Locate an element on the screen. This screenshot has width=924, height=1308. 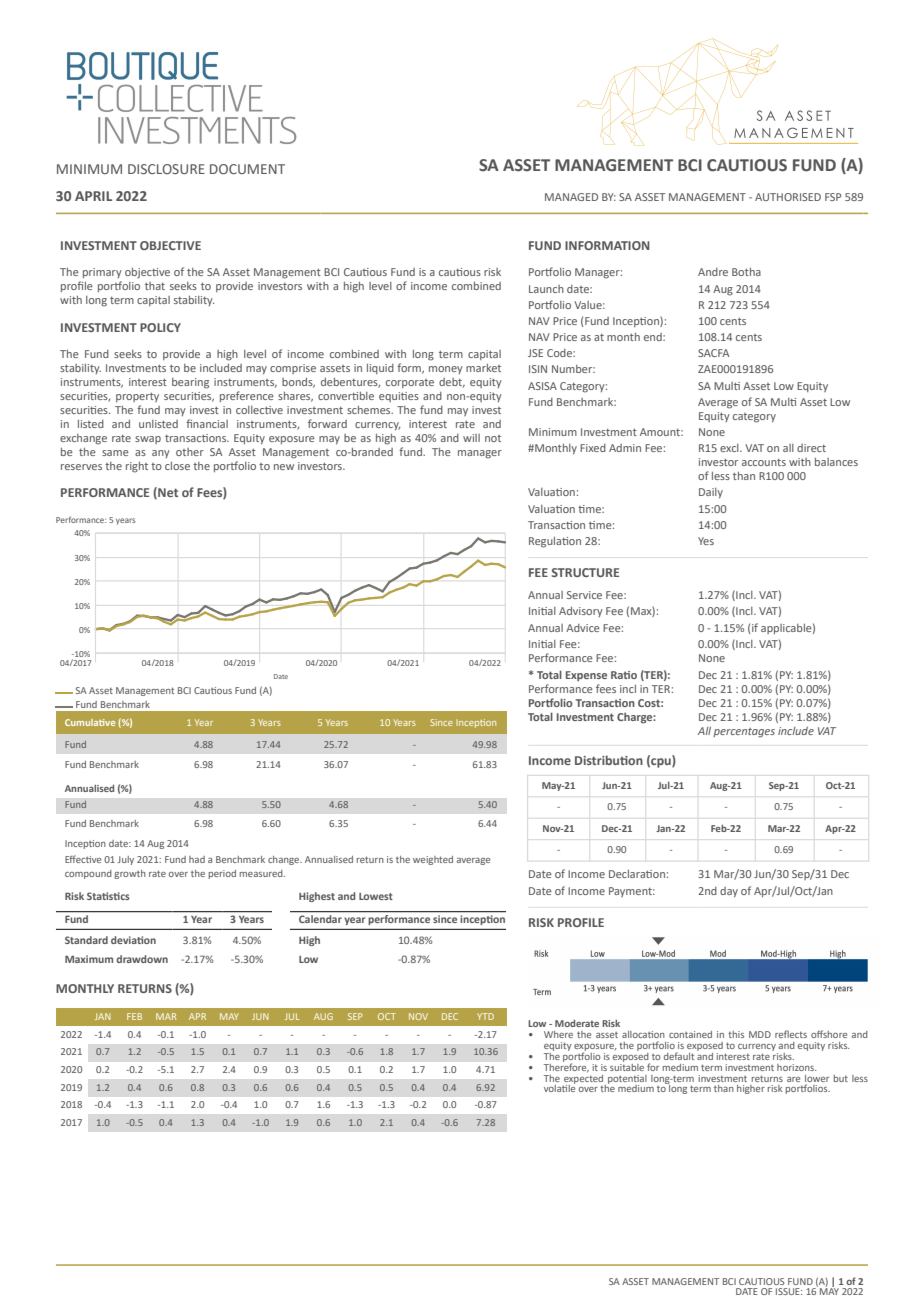
drawdown is located at coordinates (142, 959).
